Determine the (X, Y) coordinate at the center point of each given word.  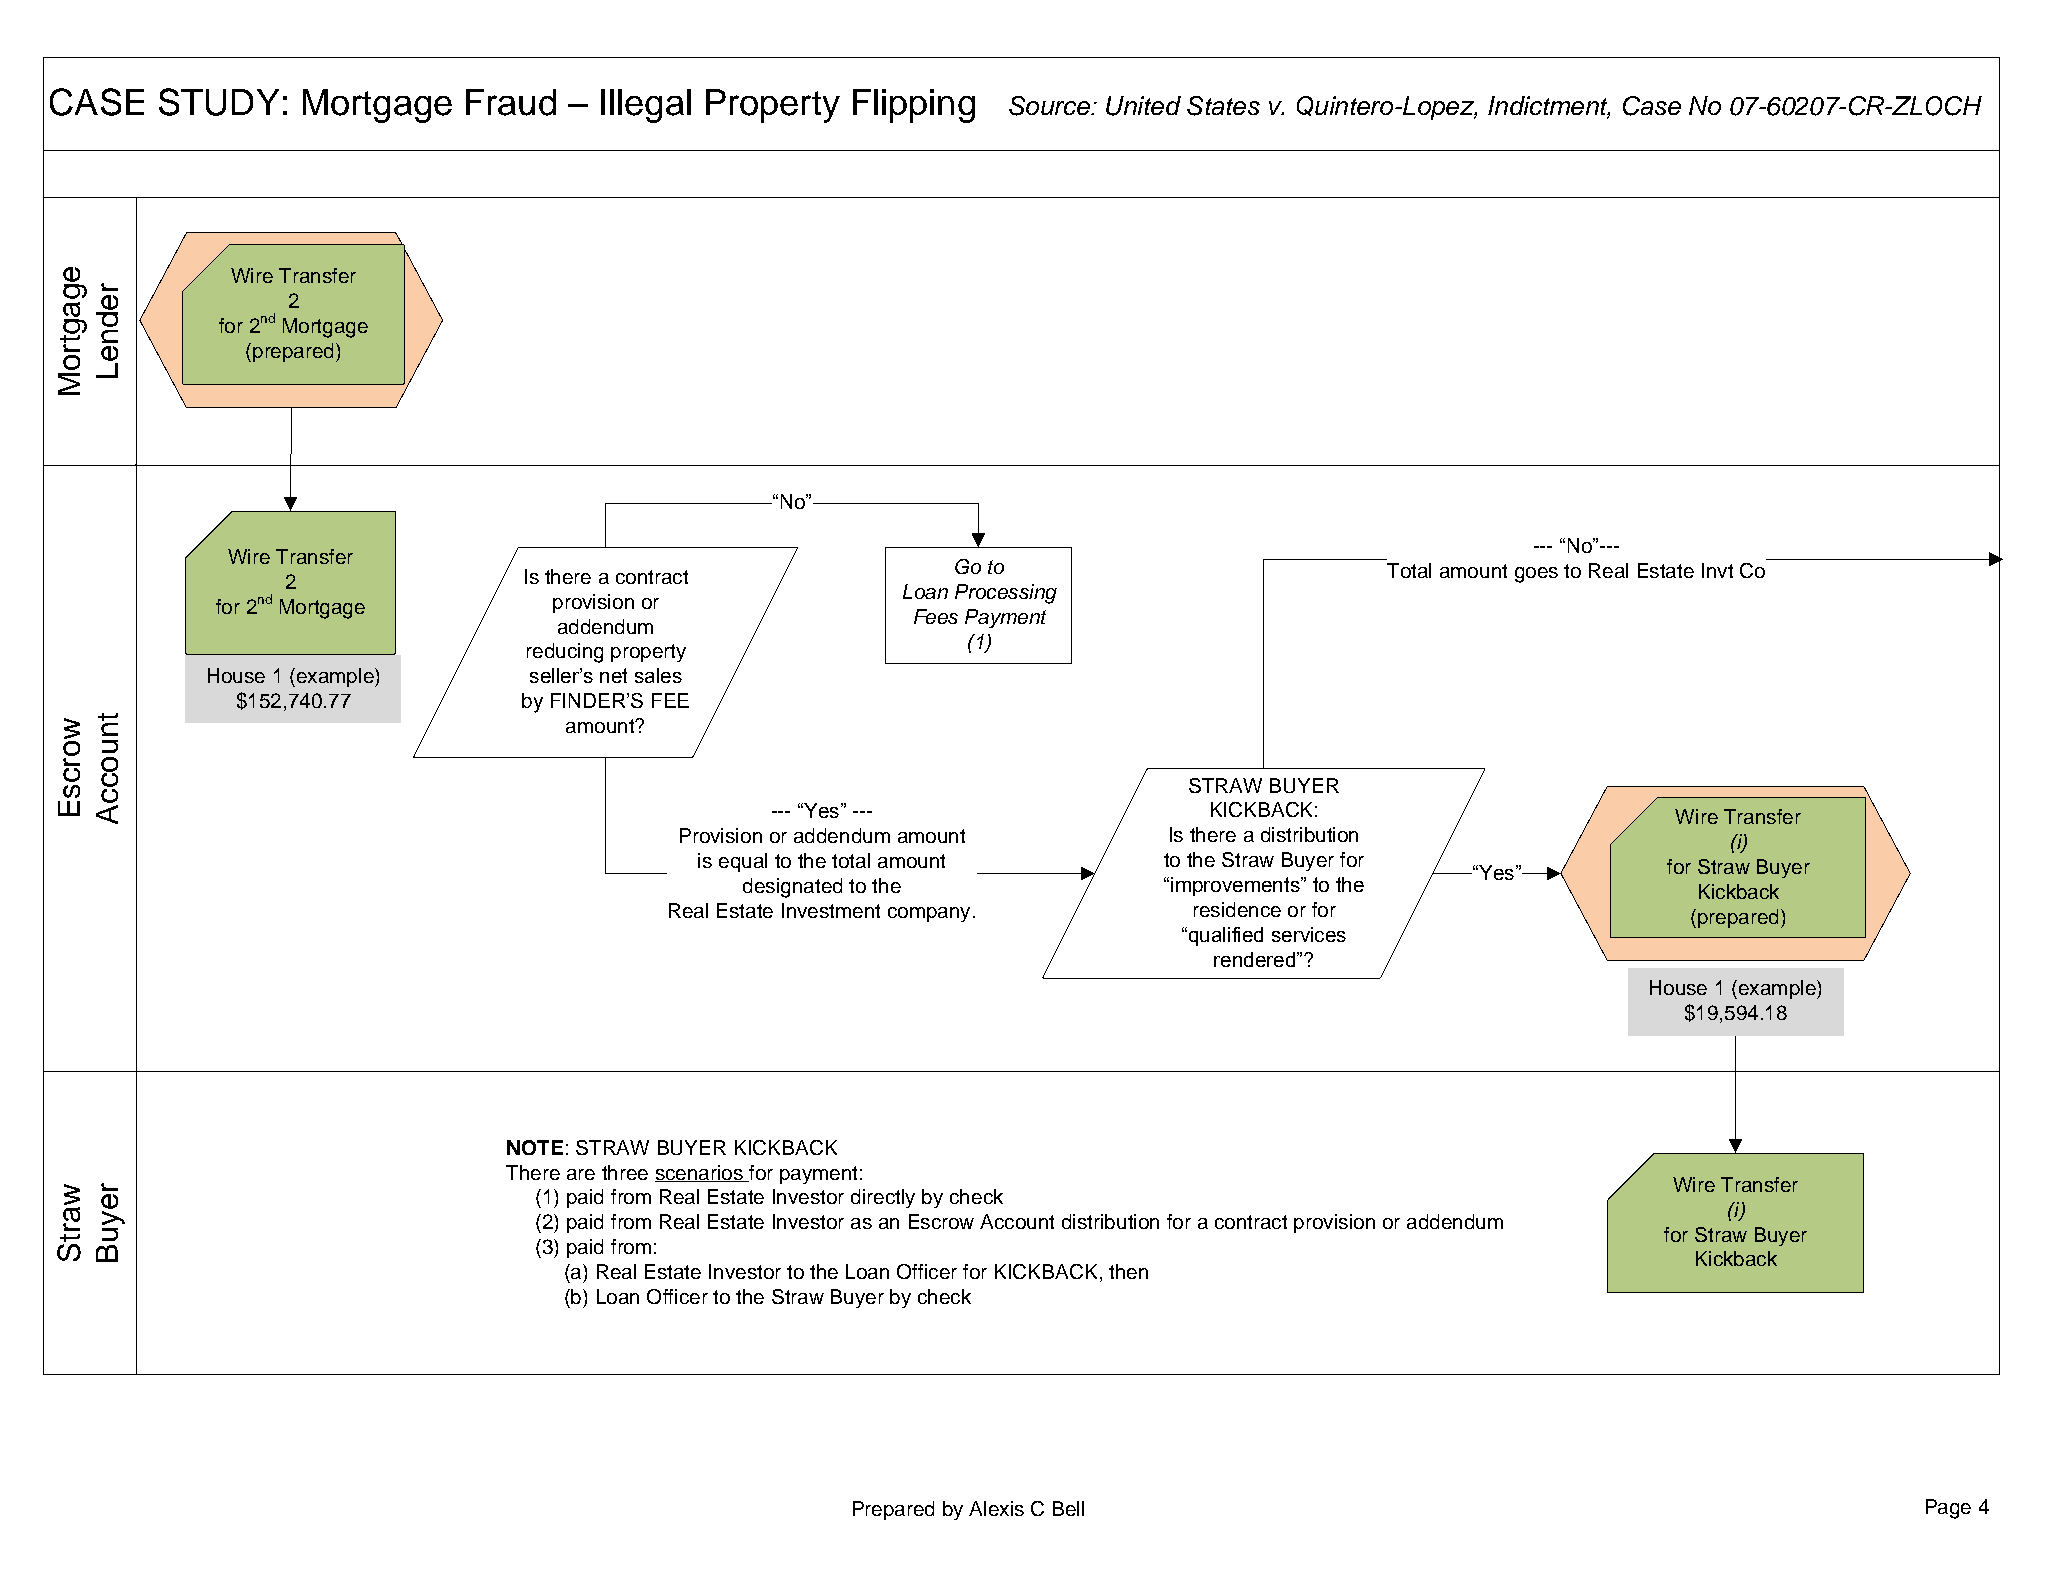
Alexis (996, 1508)
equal (743, 862)
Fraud (511, 102)
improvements (1236, 886)
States (1223, 106)
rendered (1254, 959)
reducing (565, 653)
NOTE (535, 1147)
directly (883, 1198)
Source (1050, 106)
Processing (1006, 594)
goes (1536, 575)
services (1309, 934)
